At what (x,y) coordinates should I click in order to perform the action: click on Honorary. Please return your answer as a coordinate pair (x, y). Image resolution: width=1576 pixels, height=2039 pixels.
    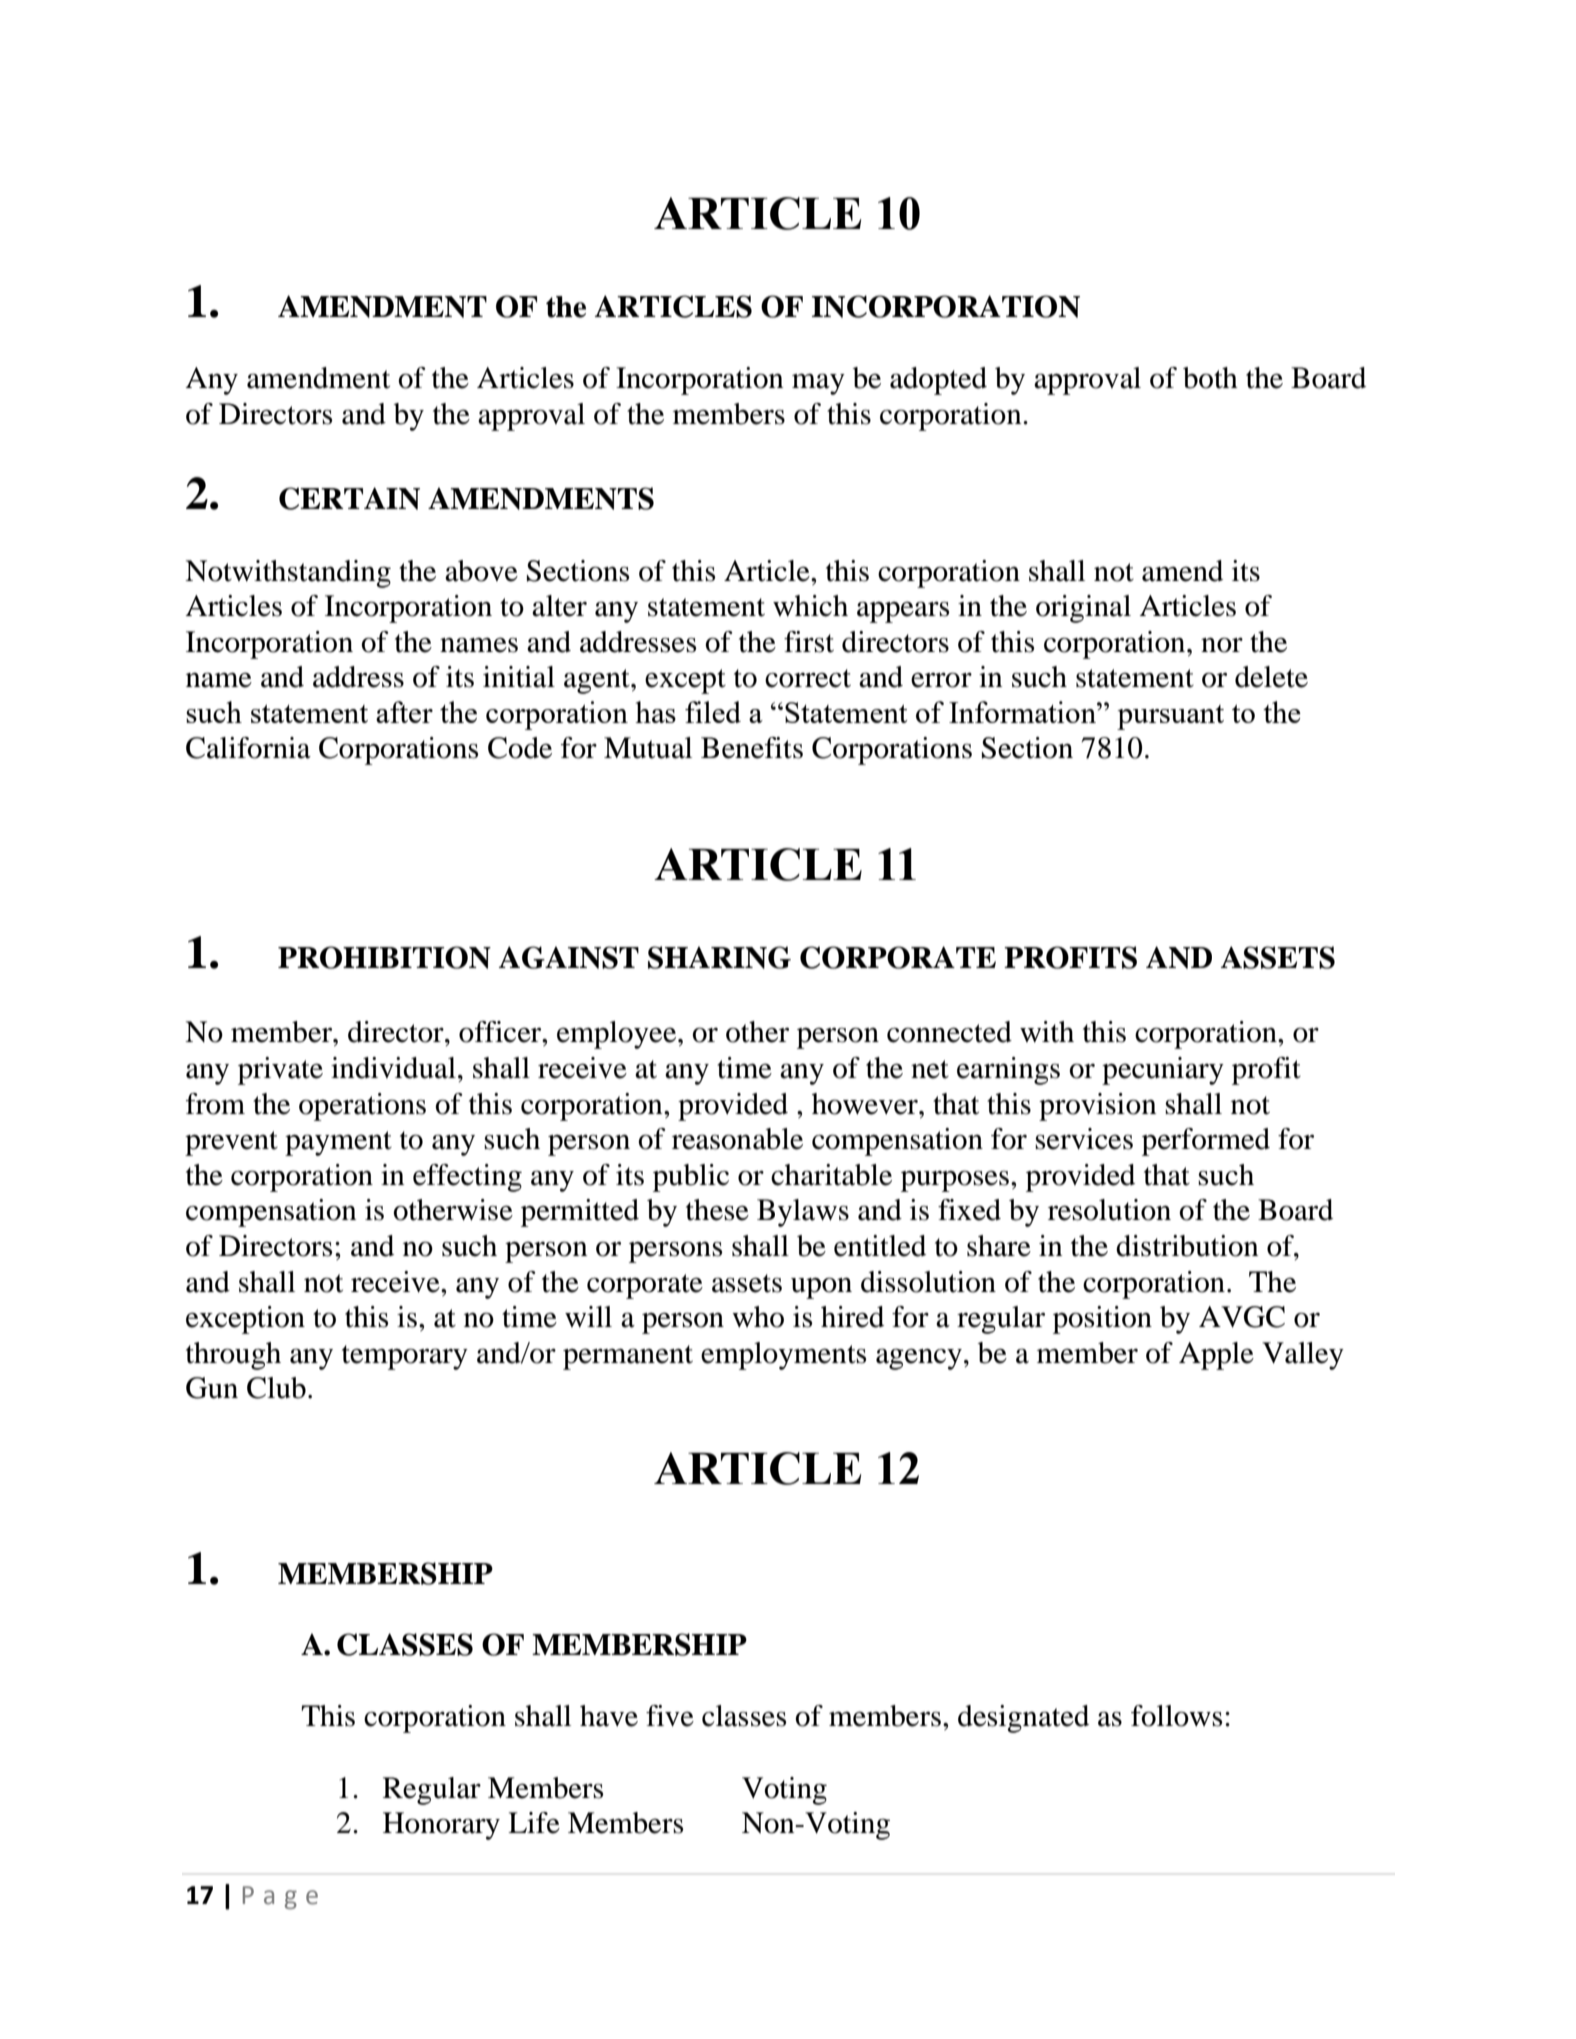
    Looking at the image, I should click on (441, 1826).
